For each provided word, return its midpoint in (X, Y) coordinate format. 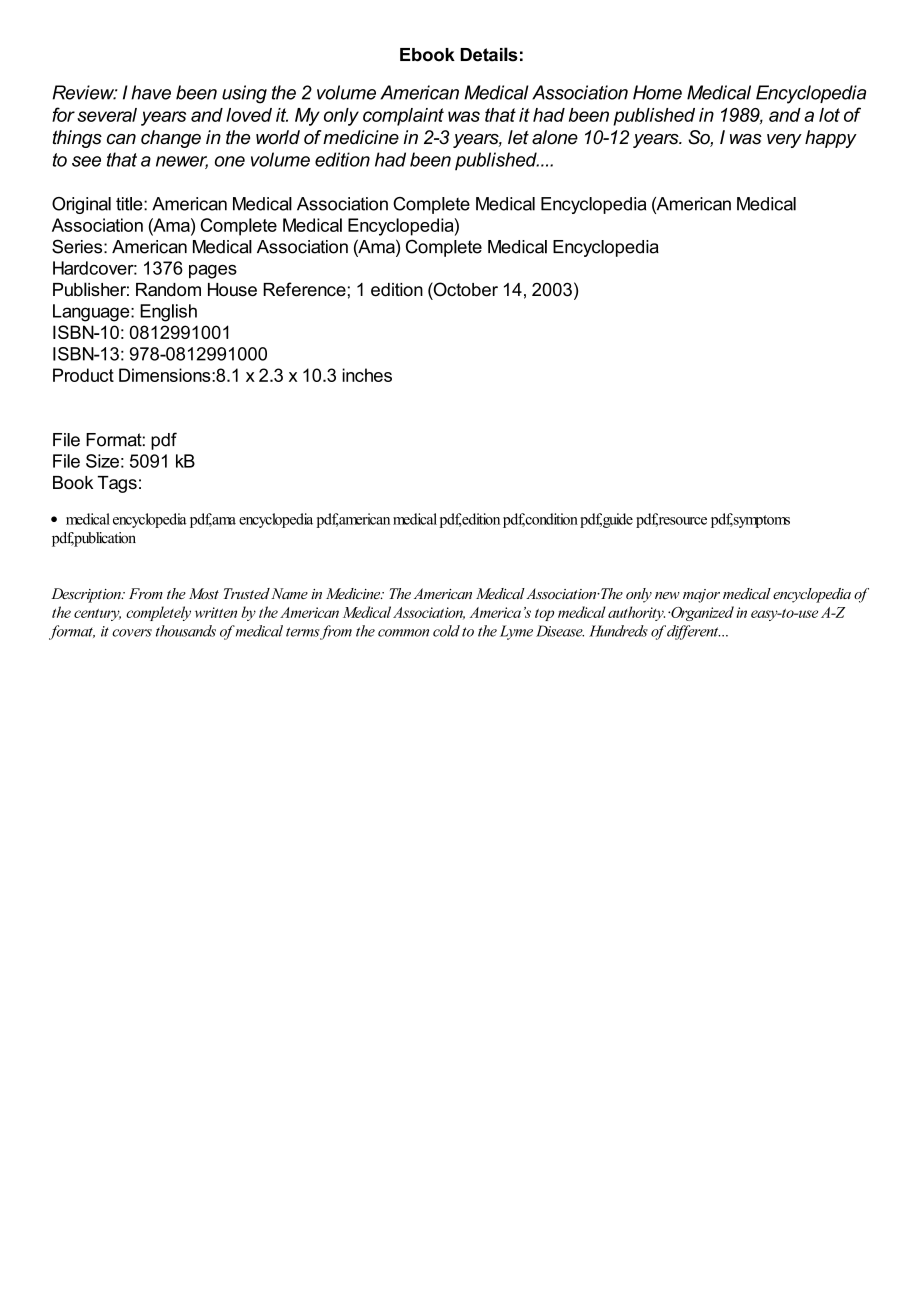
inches (367, 375)
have (151, 92)
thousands (186, 631)
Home (657, 92)
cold (446, 631)
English (168, 313)
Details (489, 54)
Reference (304, 289)
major (701, 596)
